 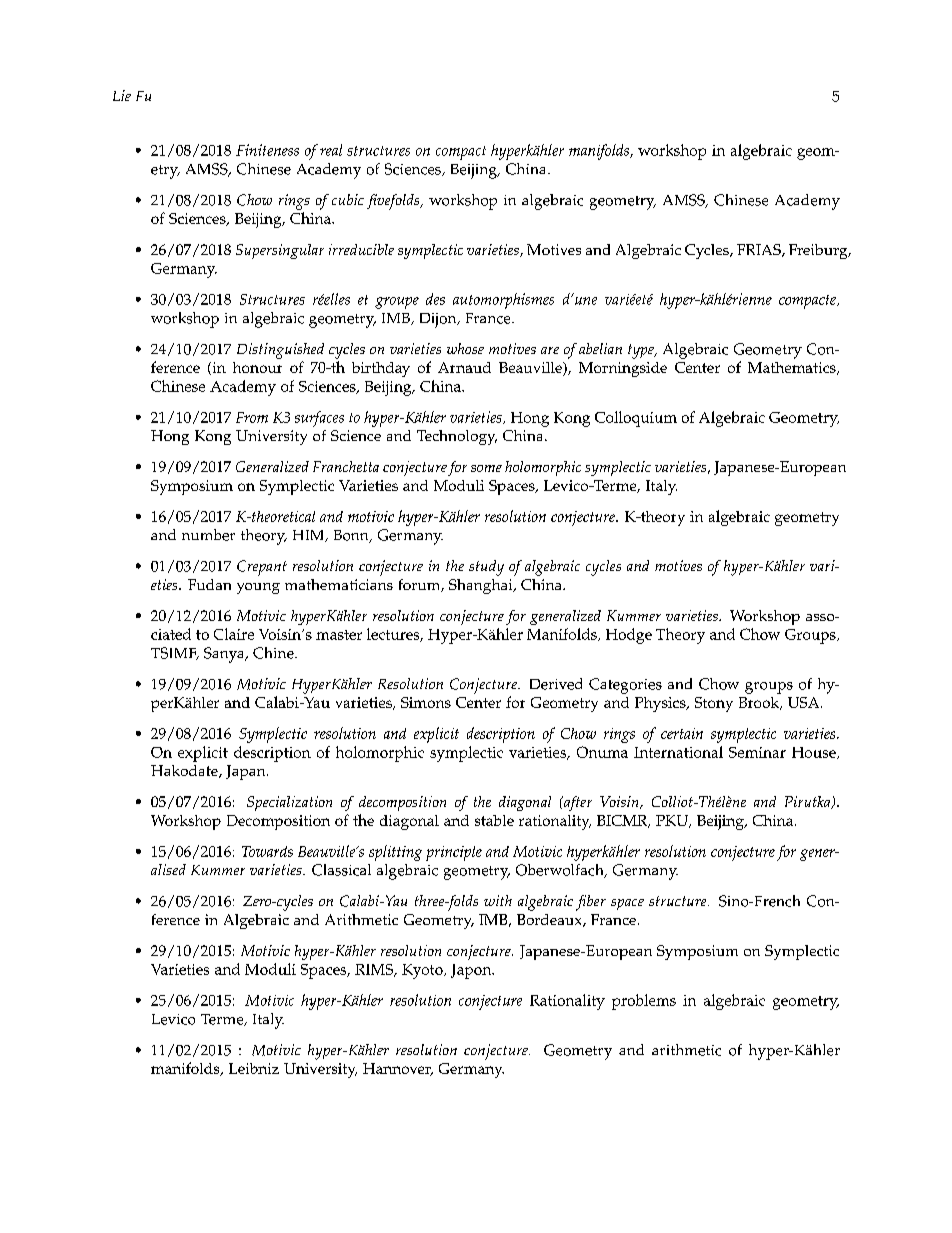 What do you see at coordinates (252, 417) in the document?
I see `From` at bounding box center [252, 417].
